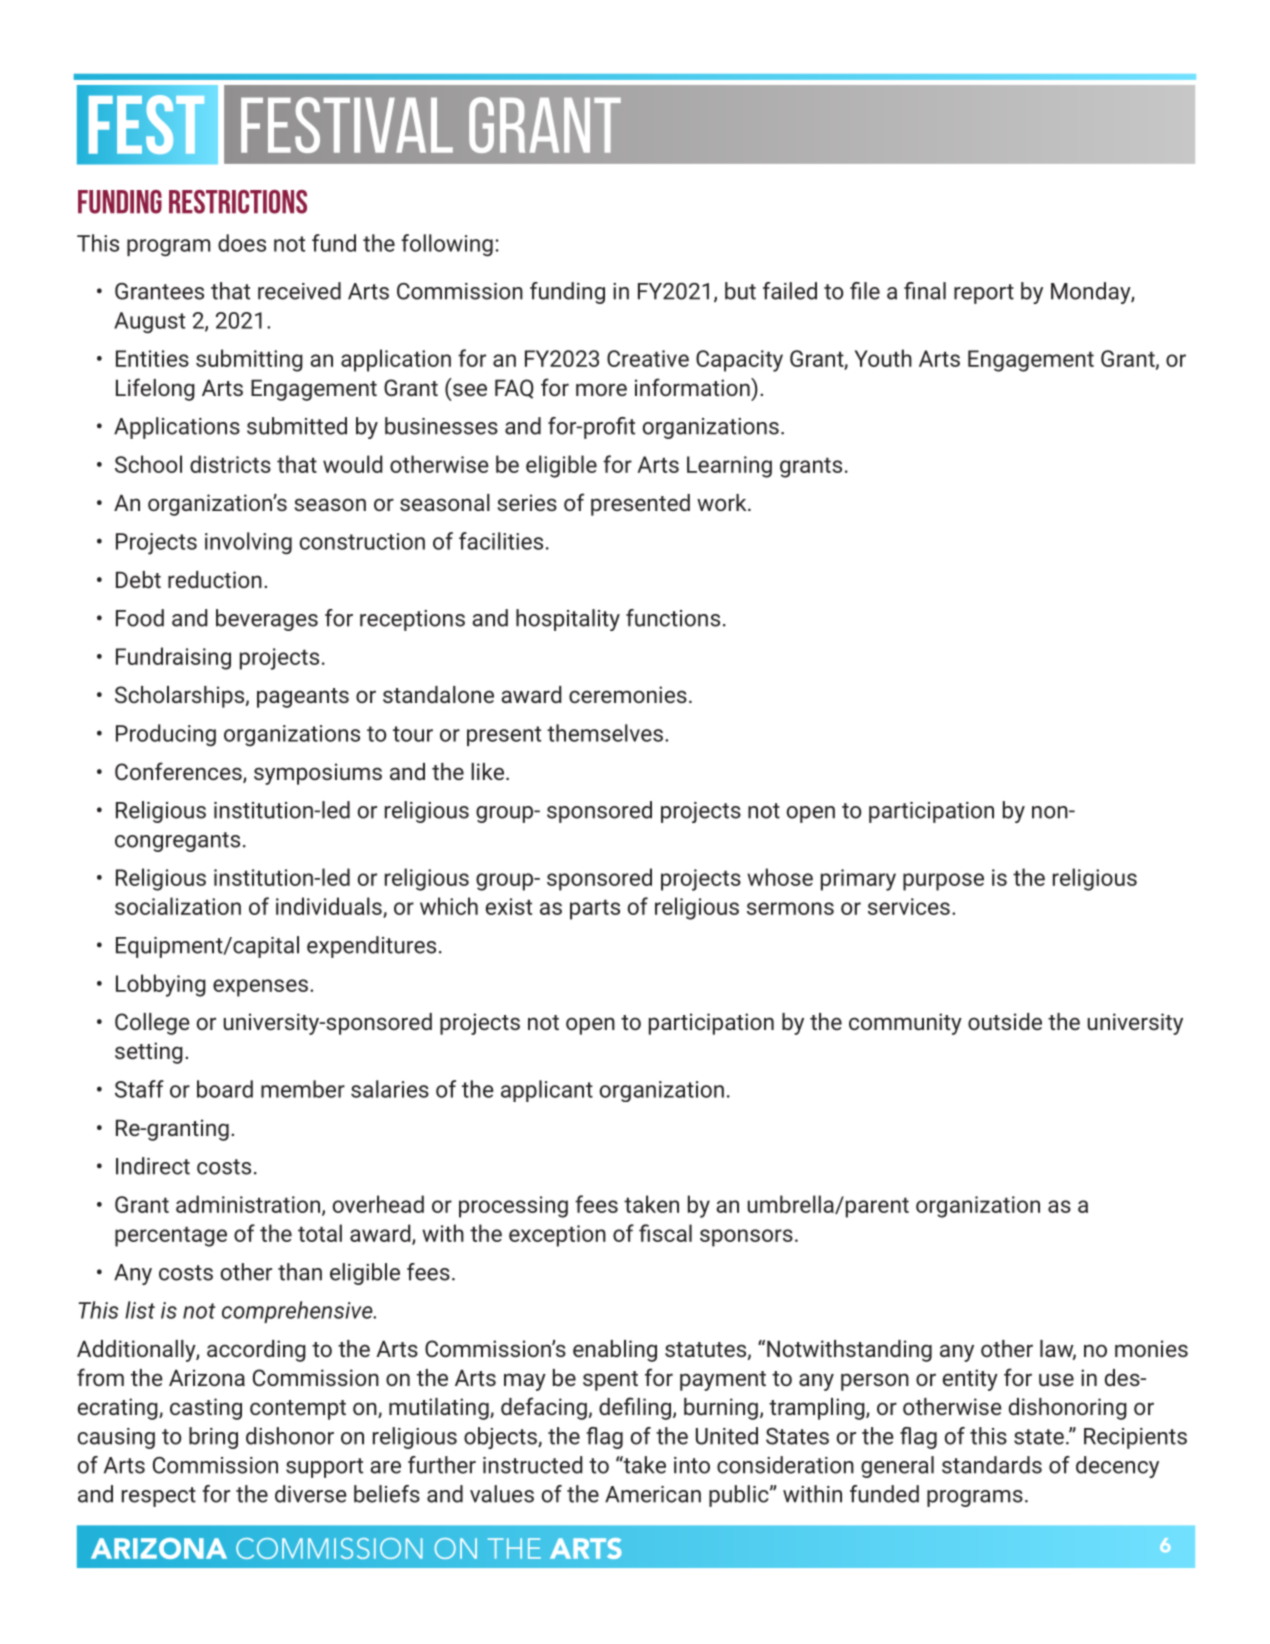  Describe the element at coordinates (568, 620) in the page. I see `hospitality` at that location.
